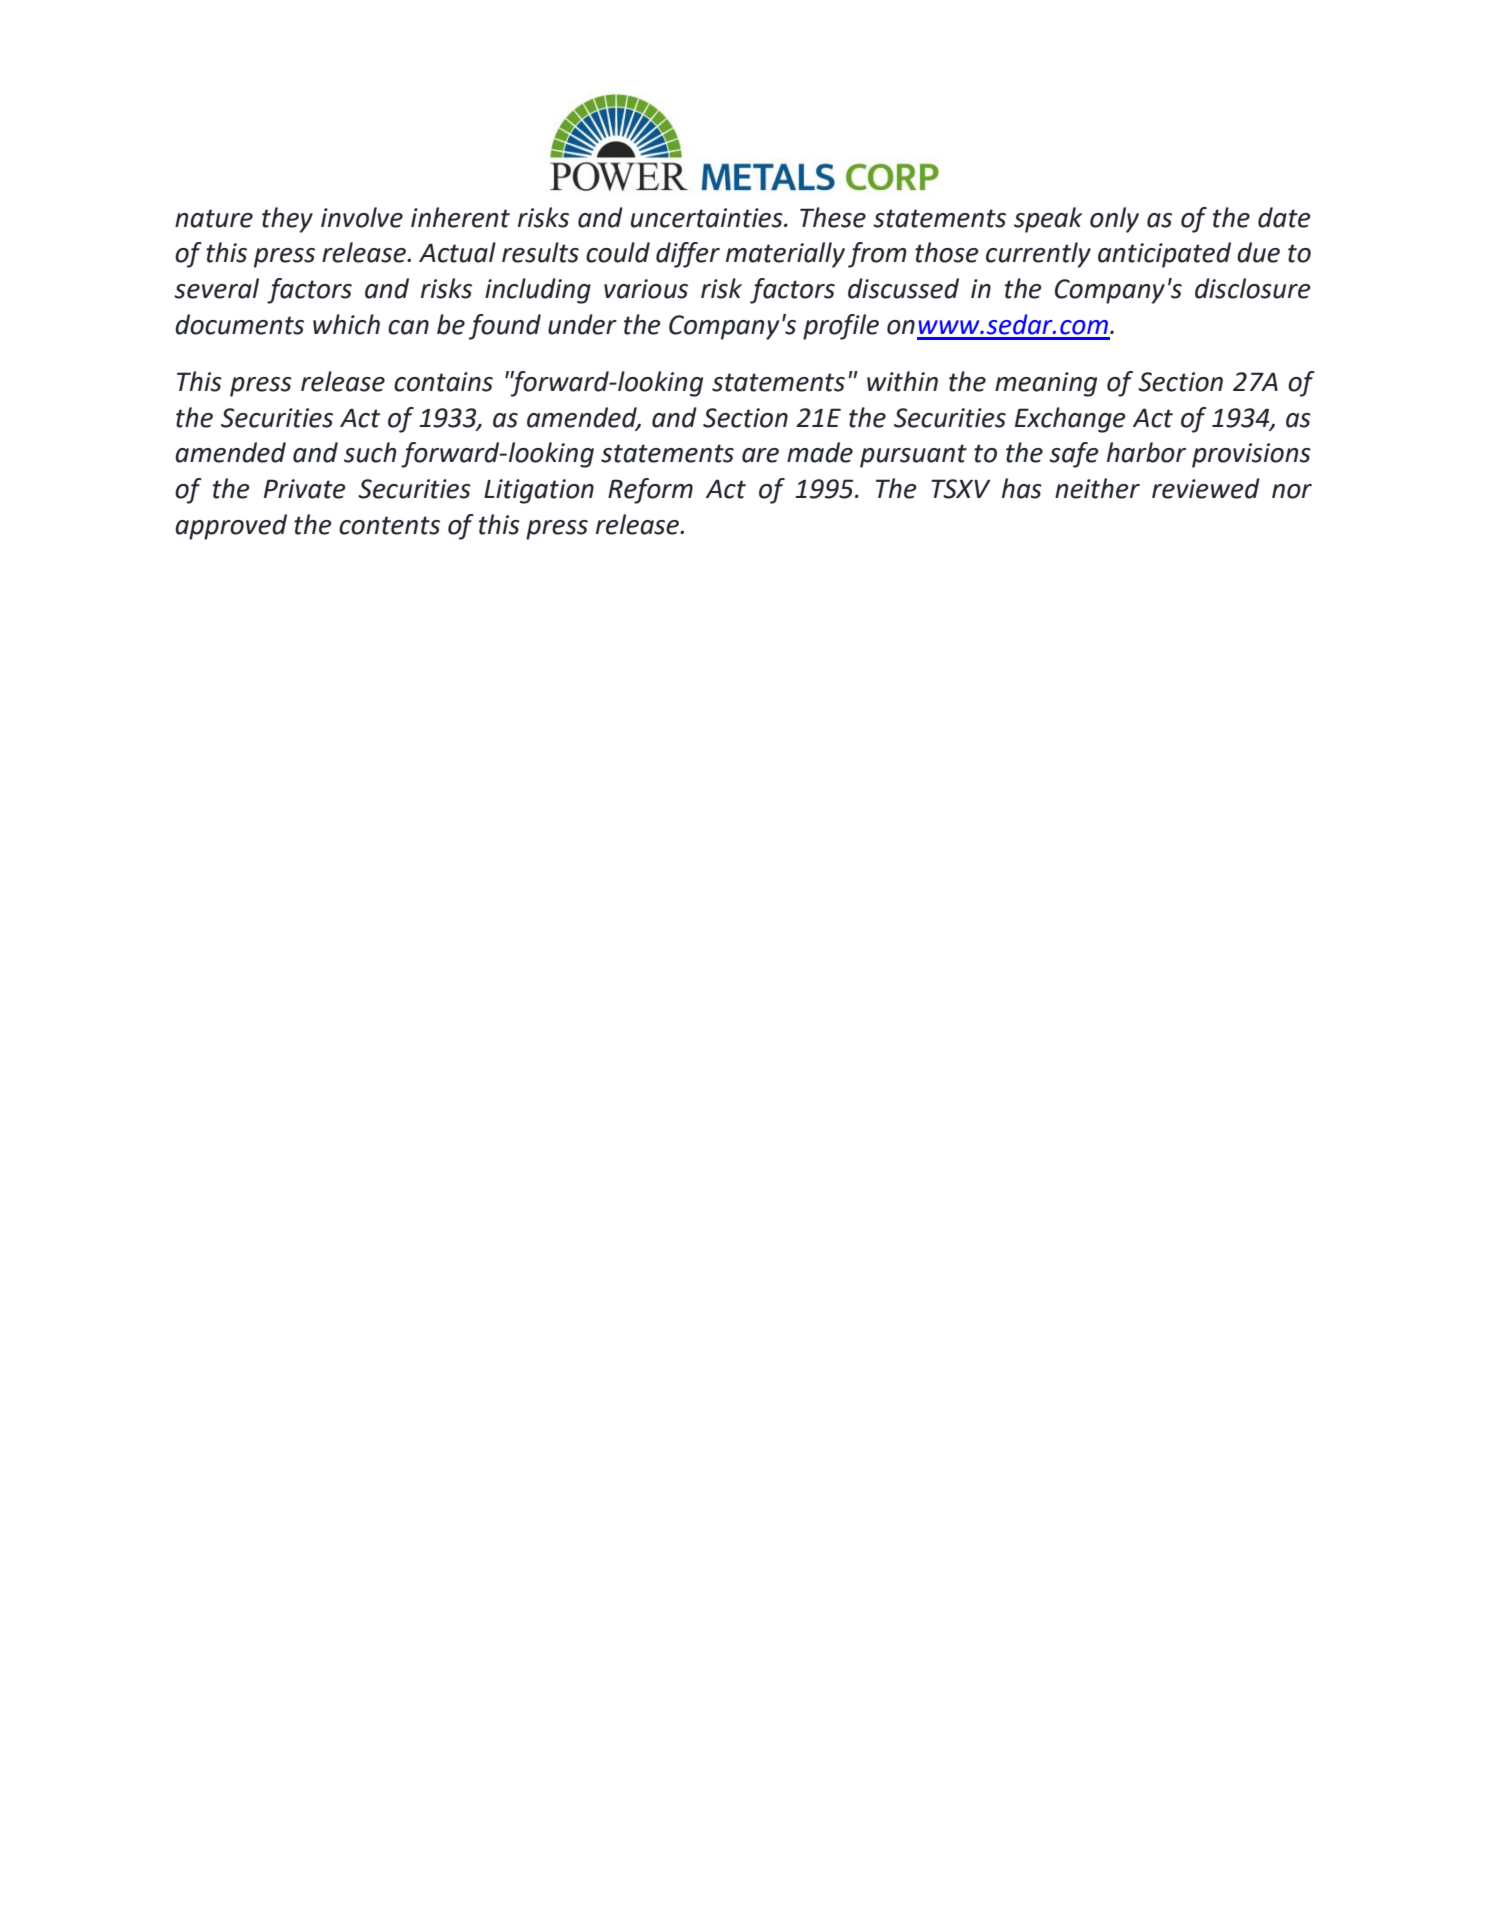 This screenshot has width=1487, height=1924. Describe the element at coordinates (1114, 220) in the screenshot. I see `only` at that location.
